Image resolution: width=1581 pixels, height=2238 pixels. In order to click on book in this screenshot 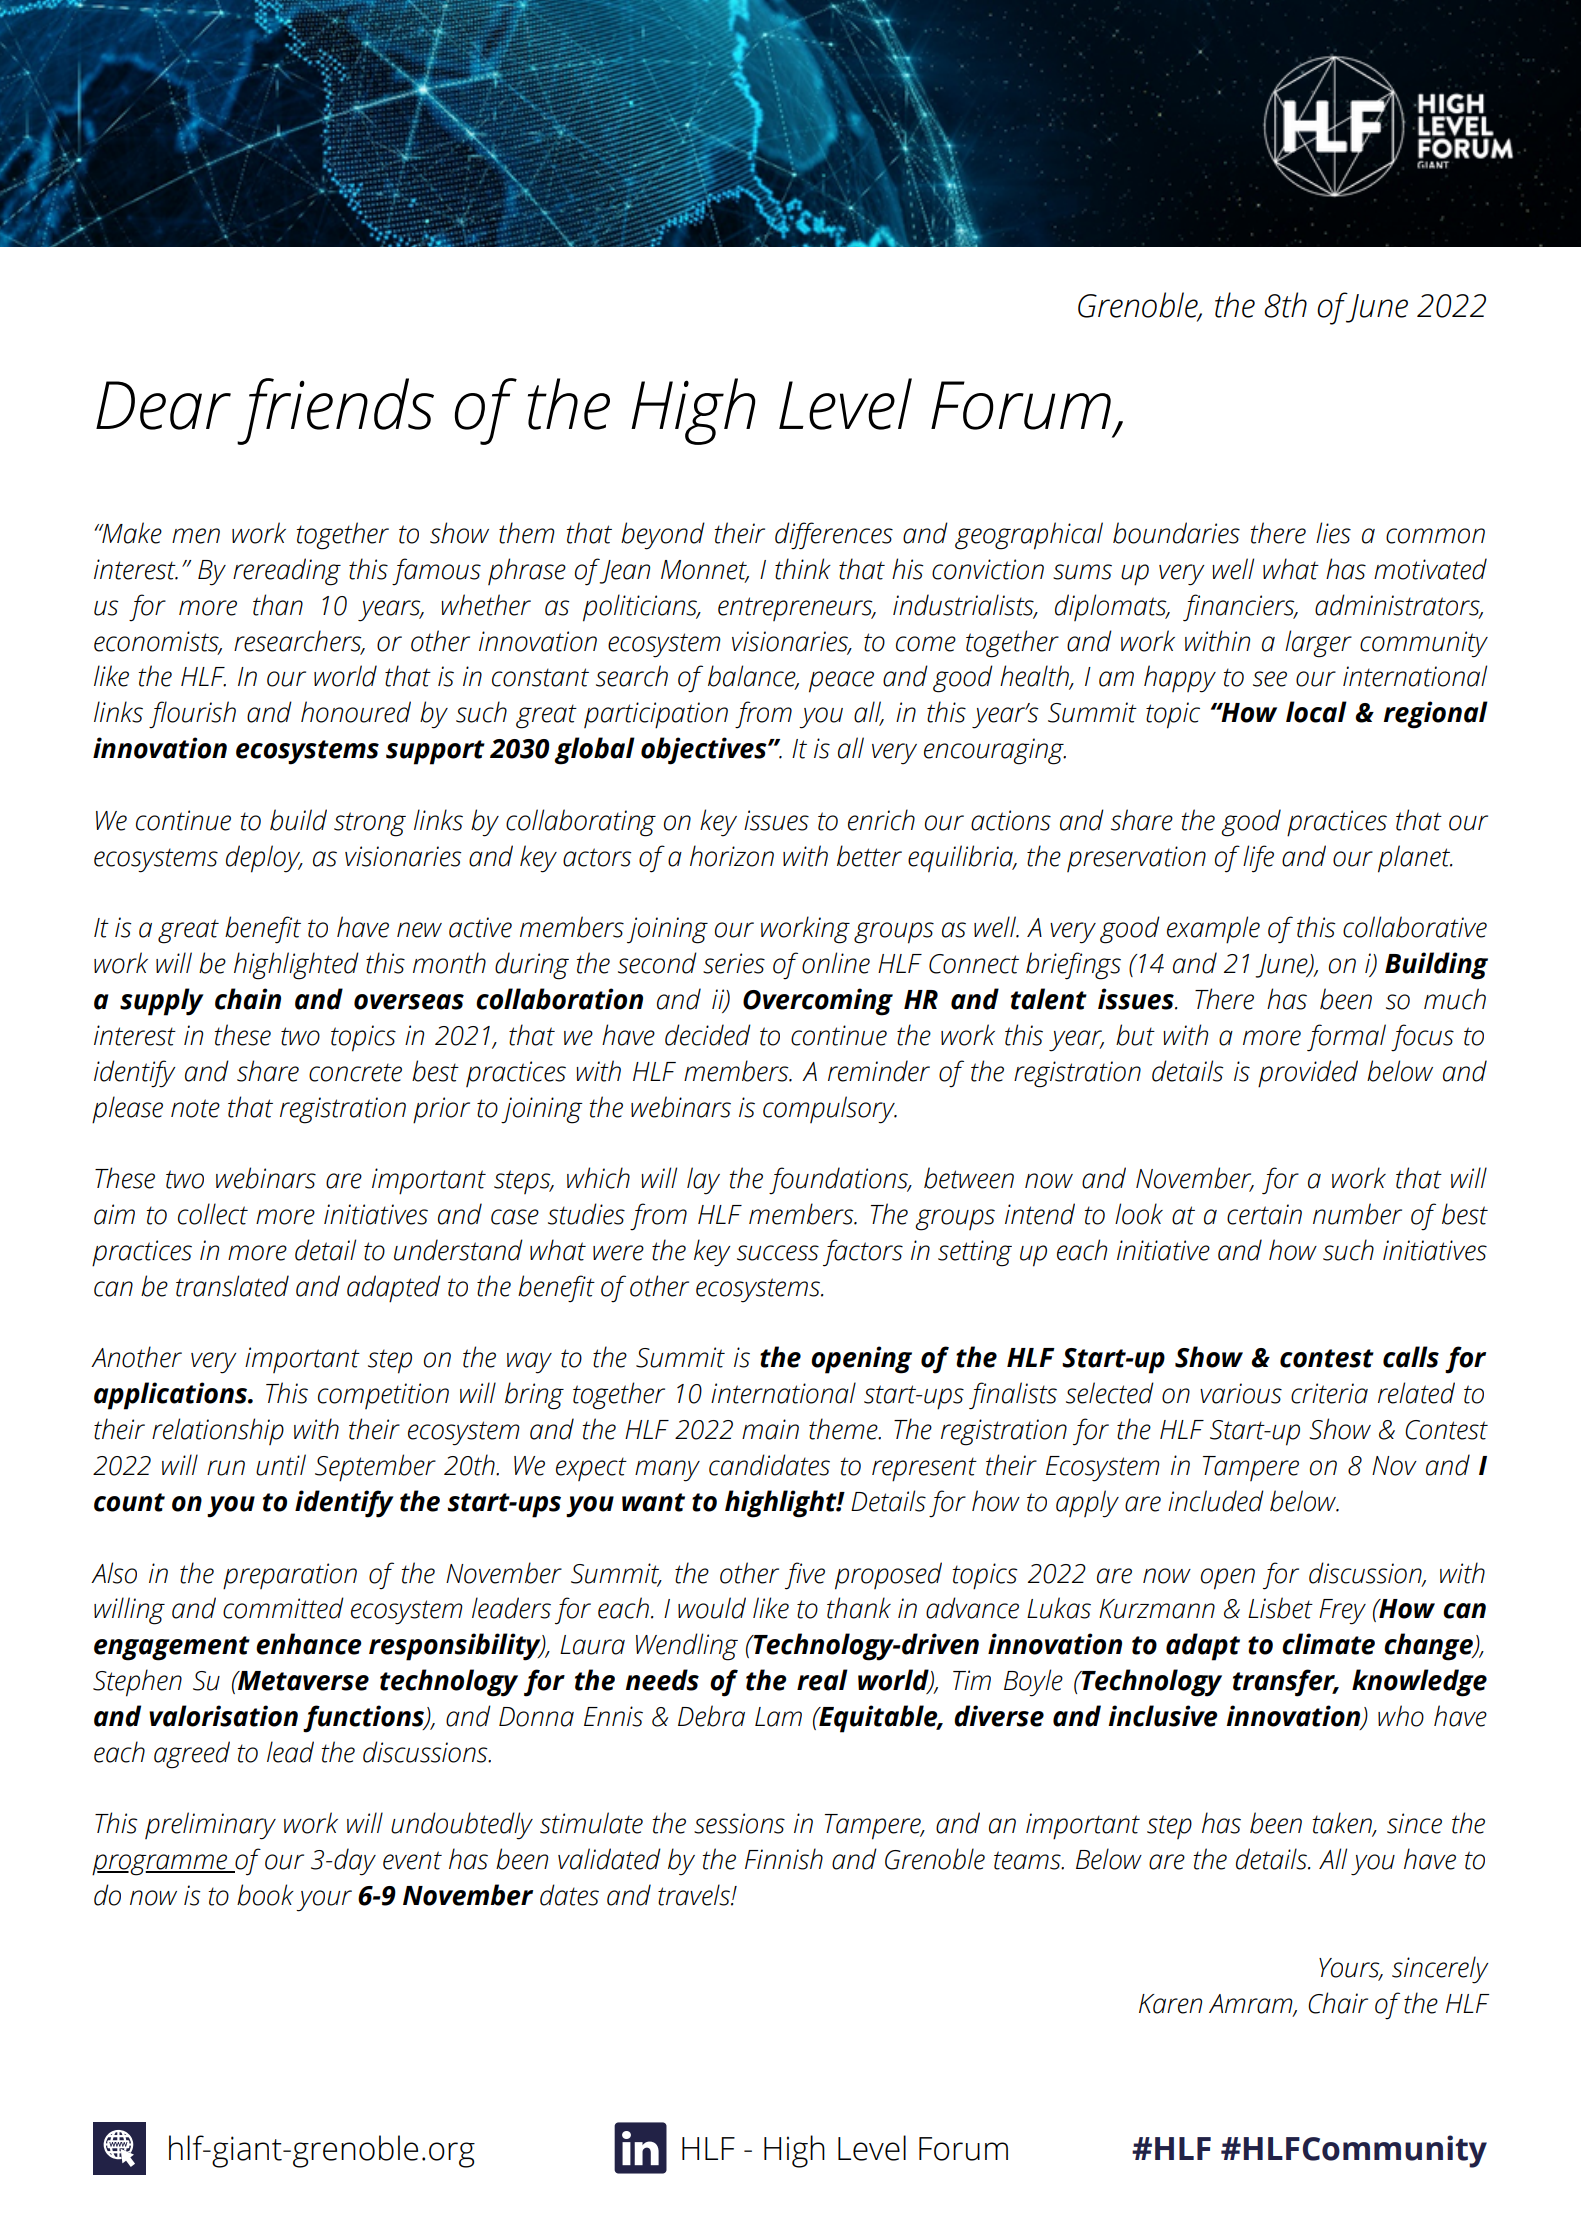, I will do `click(265, 1895)`.
